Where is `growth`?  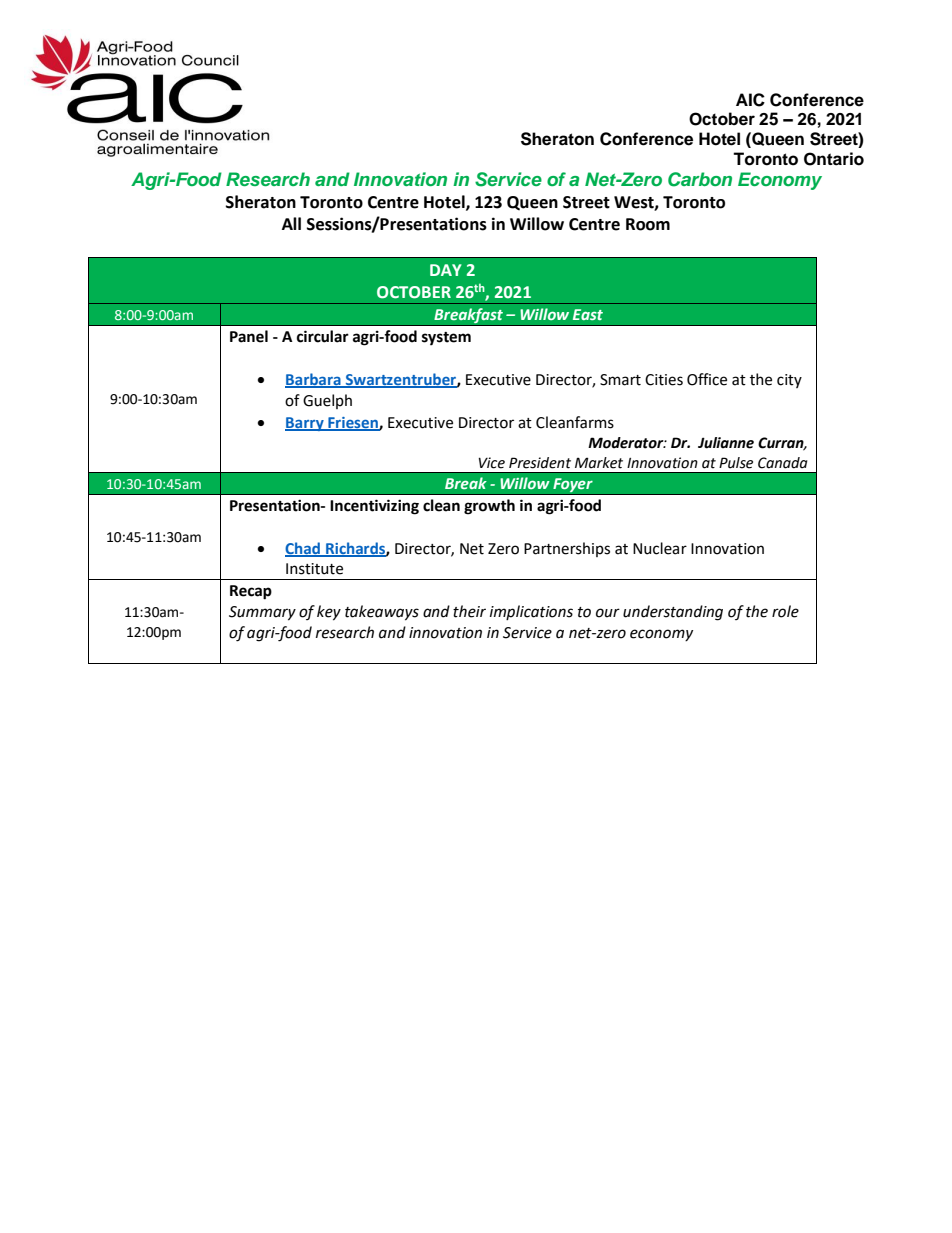
growth is located at coordinates (489, 507).
